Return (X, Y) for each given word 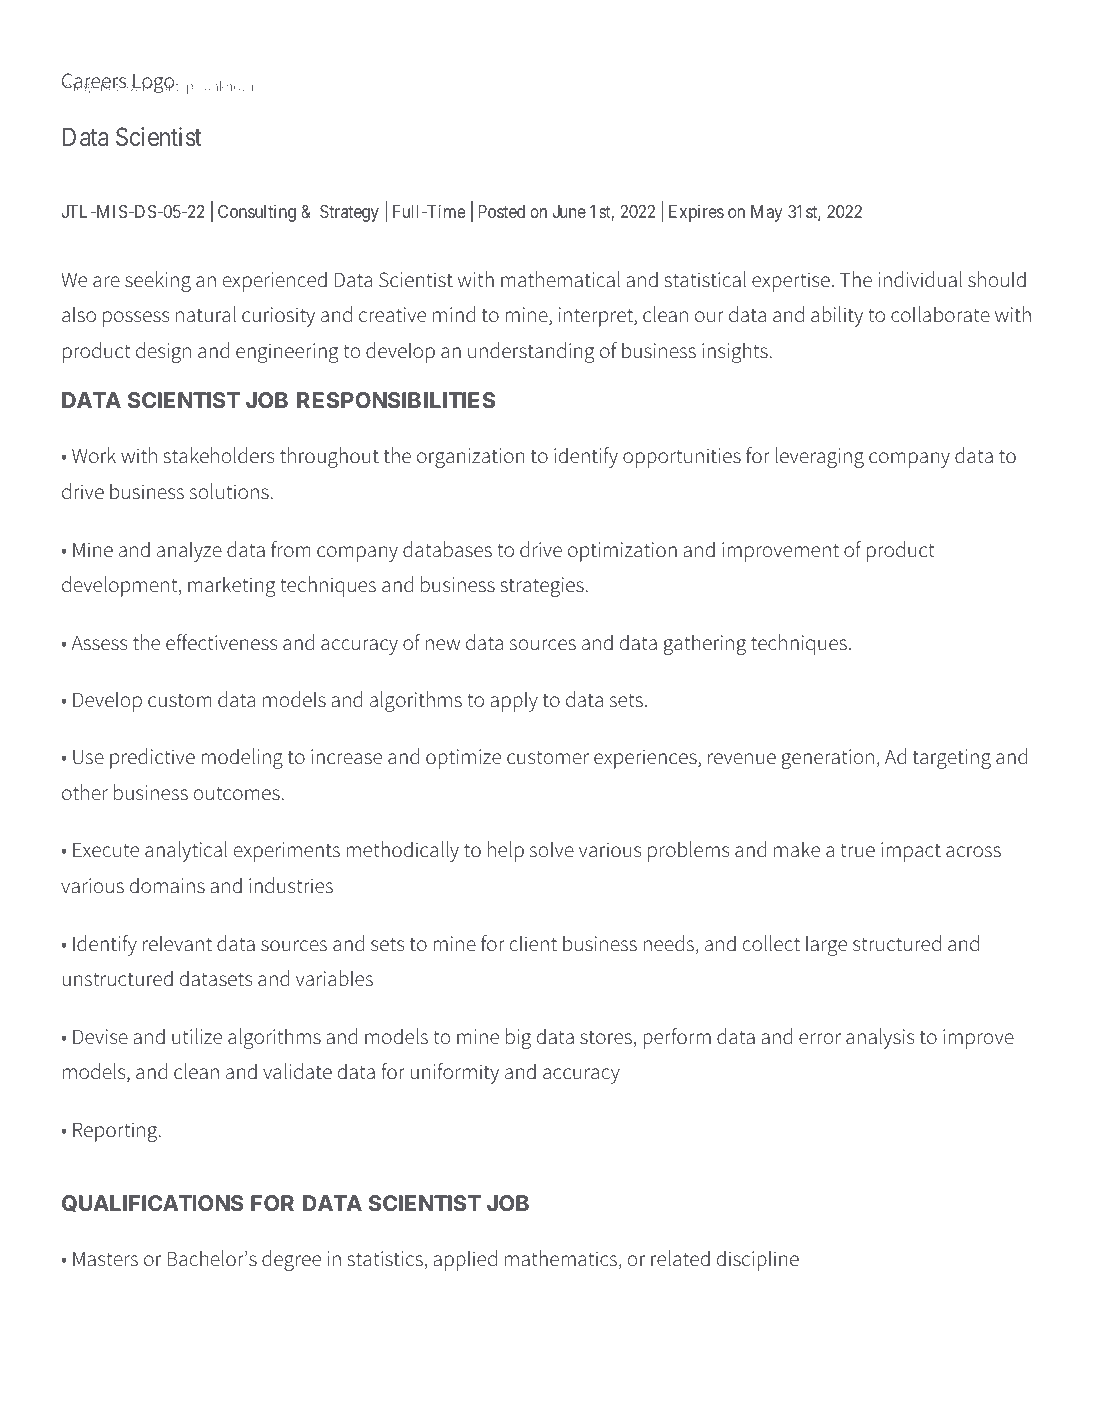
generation (828, 759)
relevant (177, 943)
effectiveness (221, 642)
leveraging (819, 457)
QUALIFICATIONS (152, 1204)
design (163, 352)
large (826, 945)
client (533, 943)
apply (514, 701)
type (188, 88)
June (569, 211)
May (767, 213)
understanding (531, 352)
